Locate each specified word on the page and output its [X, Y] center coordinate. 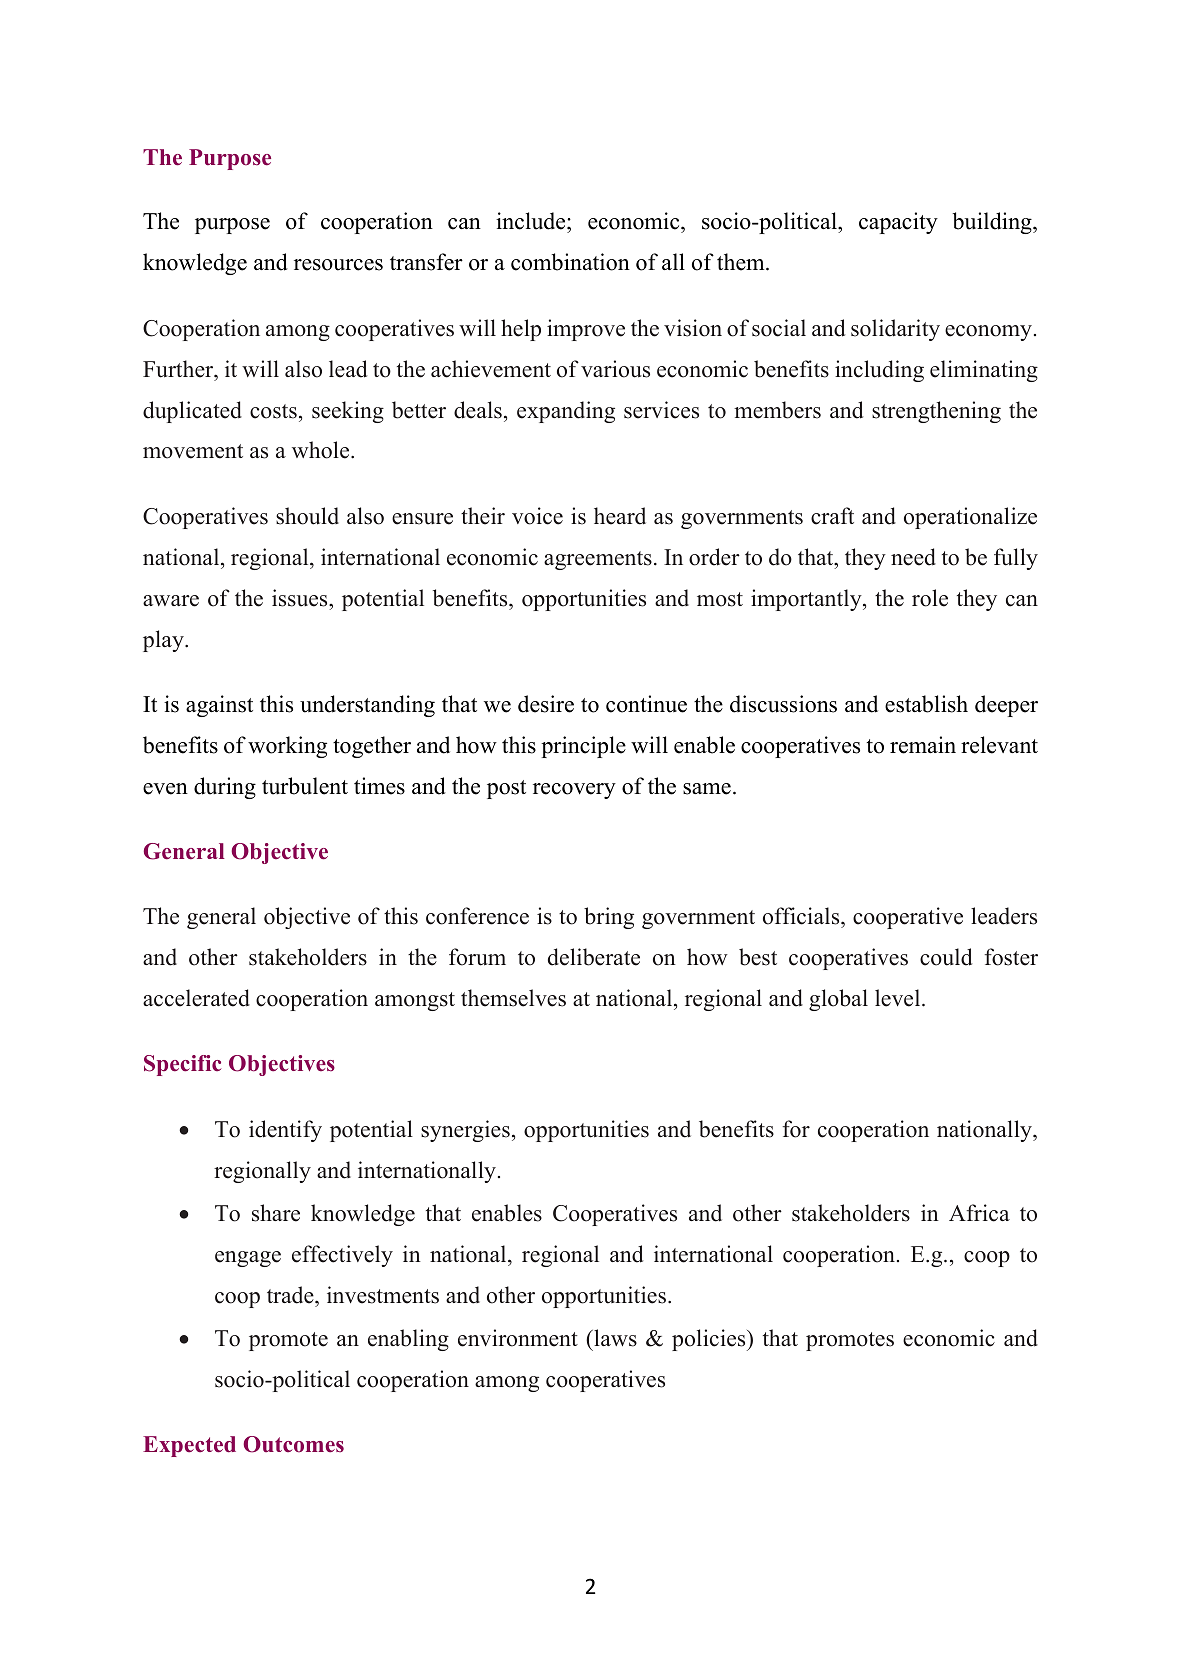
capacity [898, 223]
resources [338, 265]
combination [570, 262]
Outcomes [293, 1444]
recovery [574, 791]
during [225, 788]
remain [923, 745]
